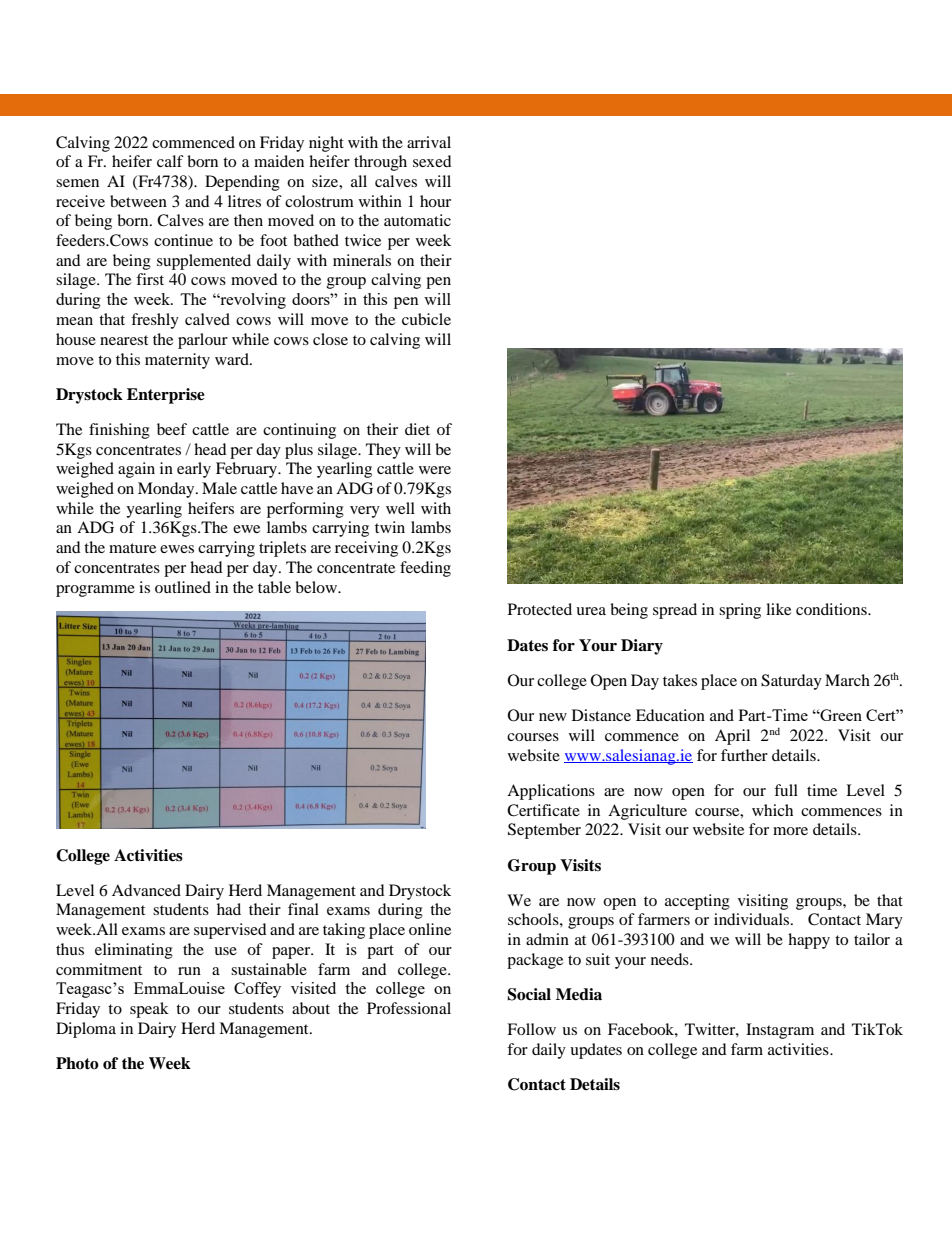 The image size is (952, 1233). Describe the element at coordinates (417, 429) in the screenshot. I see `diet` at that location.
